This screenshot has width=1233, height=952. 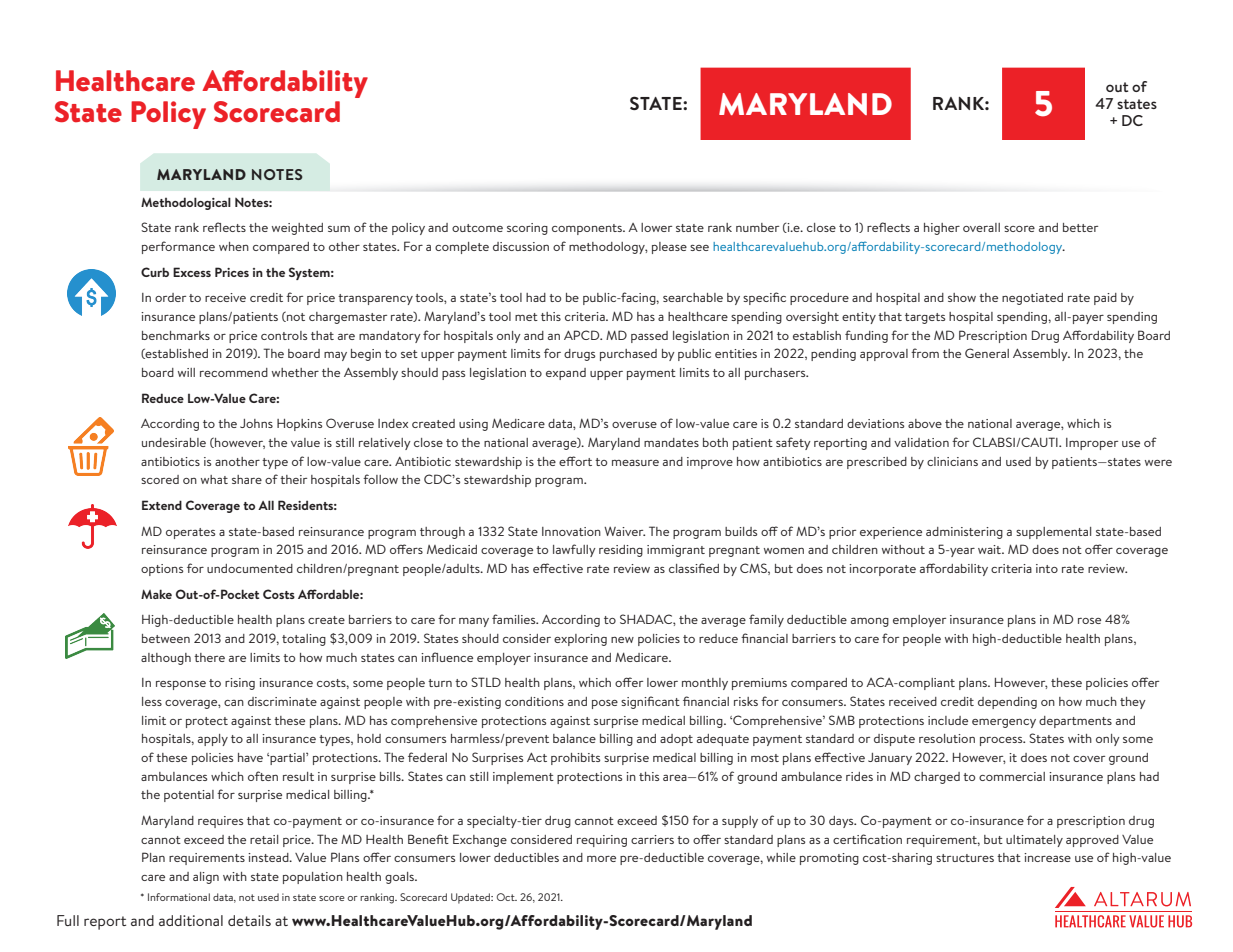 What do you see at coordinates (1047, 568) in the screenshot?
I see `into` at bounding box center [1047, 568].
